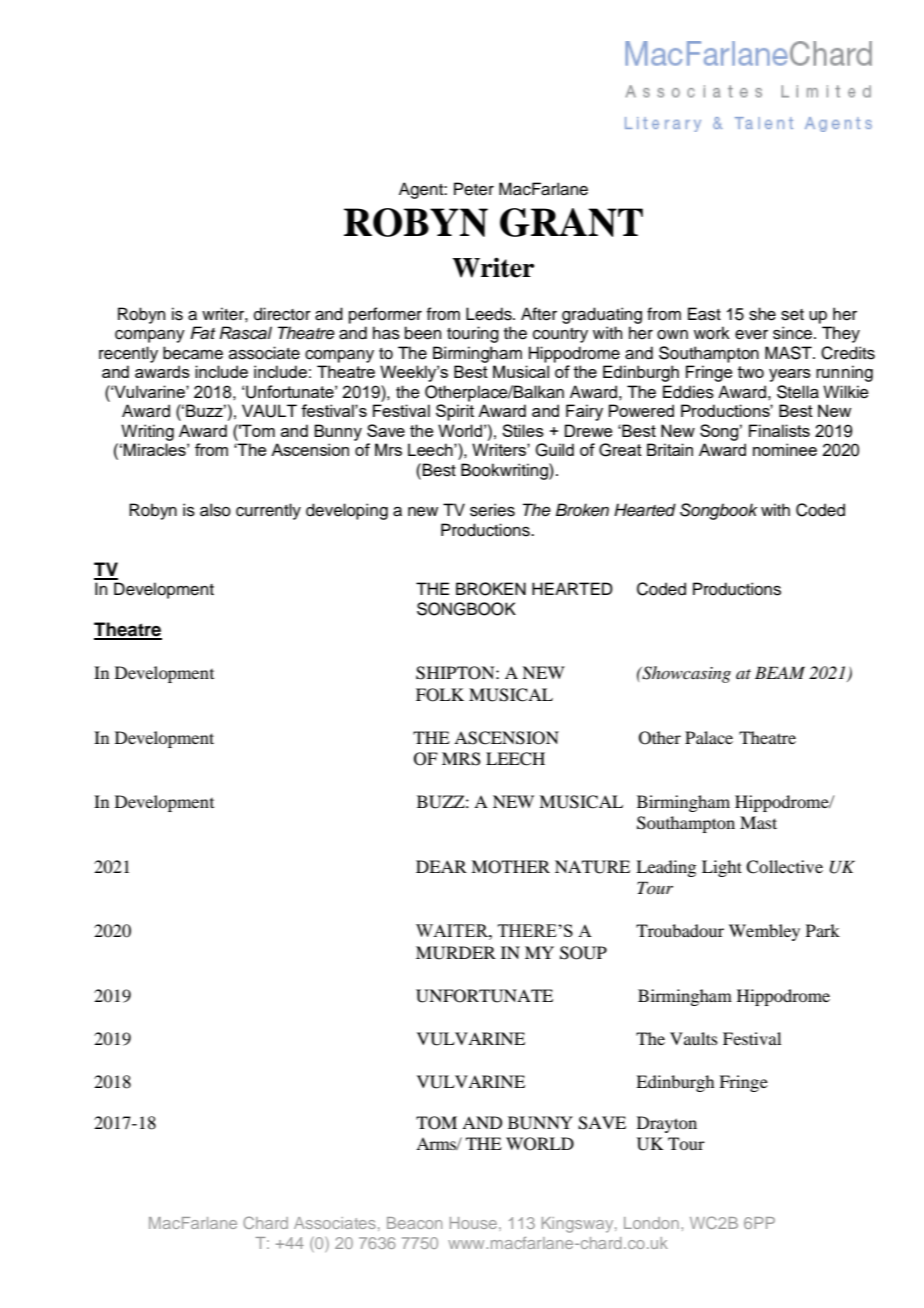 This document has height=1308, width=924. I want to click on FOLK, so click(440, 695).
